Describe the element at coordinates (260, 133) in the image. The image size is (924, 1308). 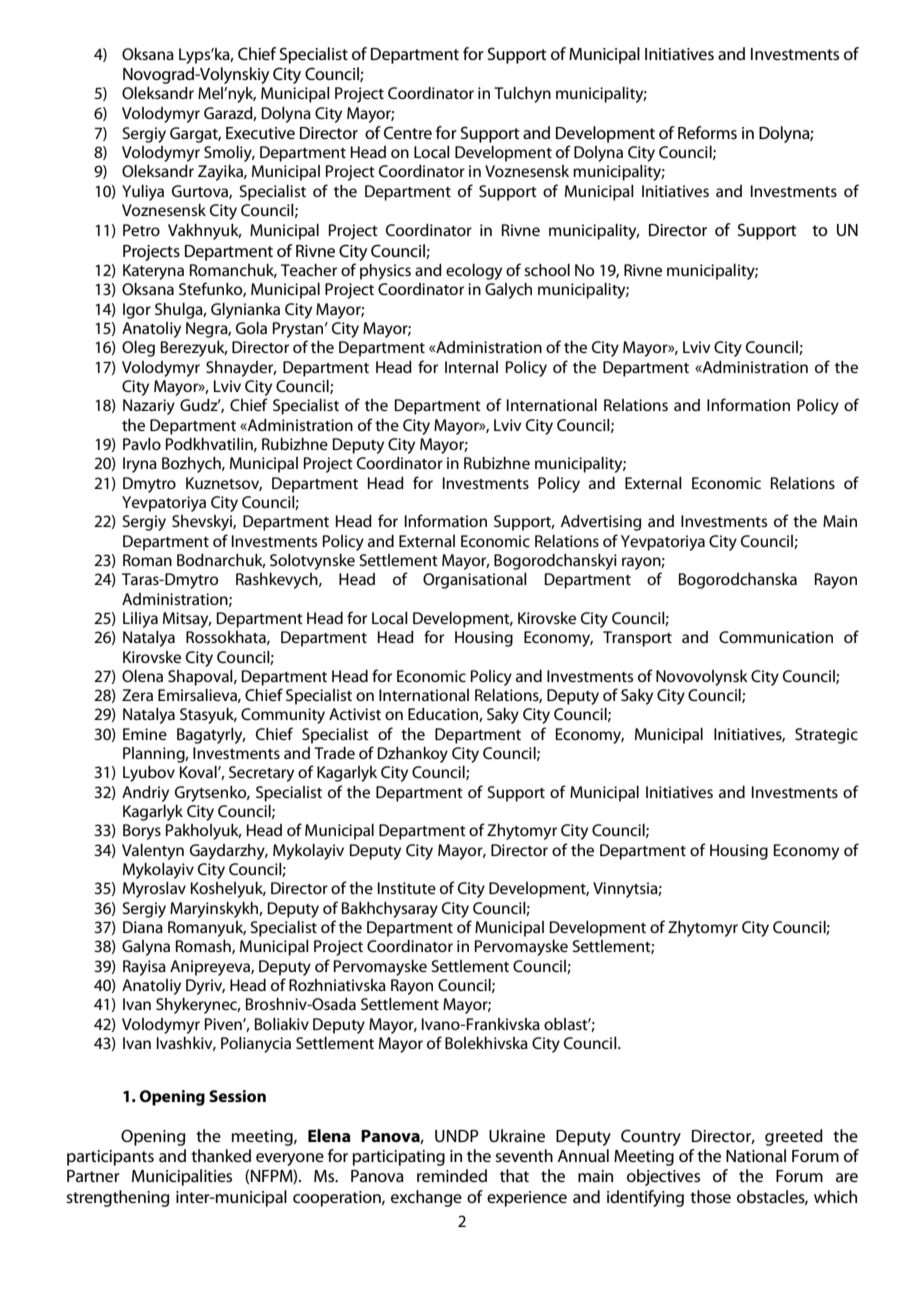
I see `Executive` at that location.
